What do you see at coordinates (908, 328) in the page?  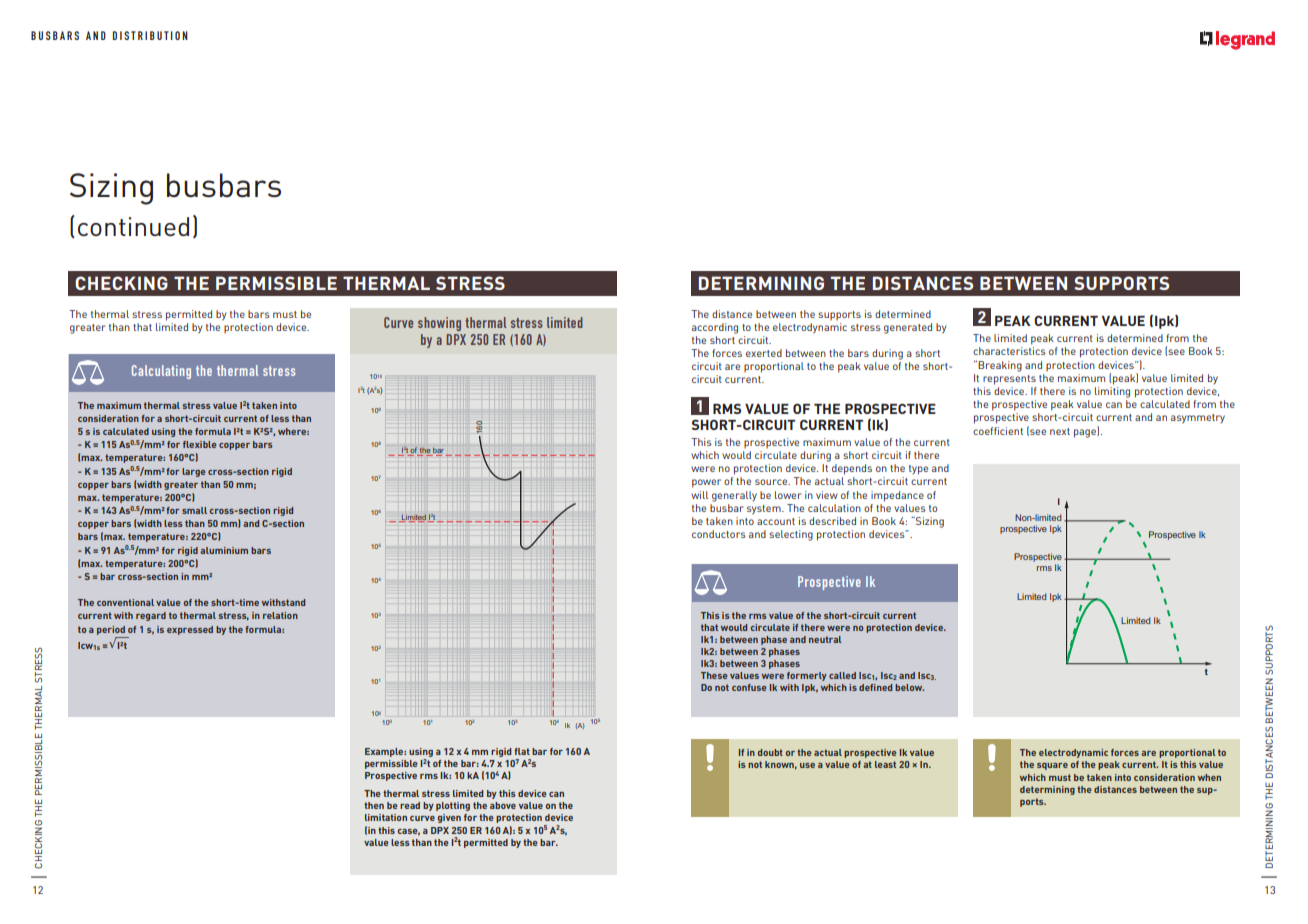 I see `generated` at bounding box center [908, 328].
